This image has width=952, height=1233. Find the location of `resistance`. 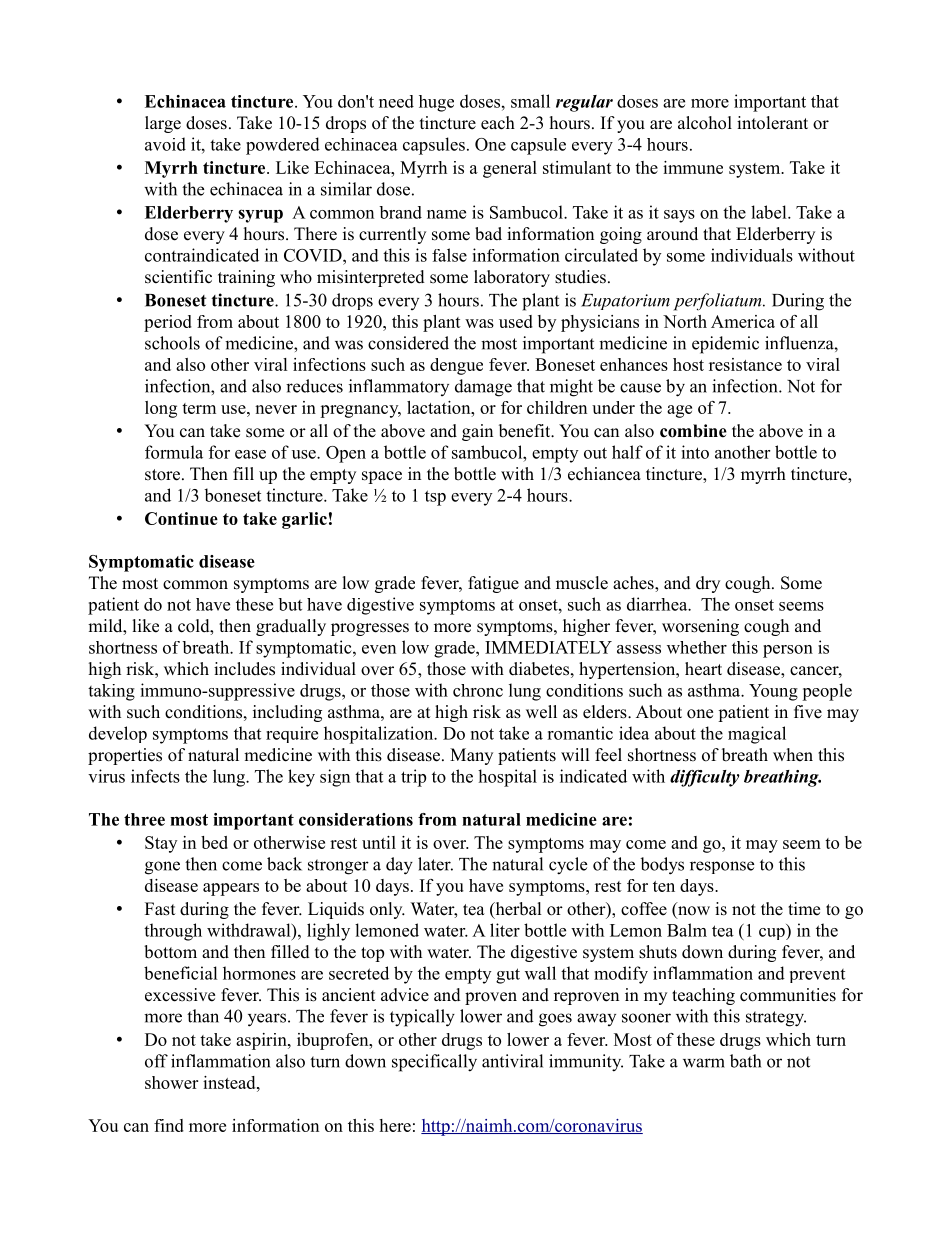

resistance is located at coordinates (745, 364).
